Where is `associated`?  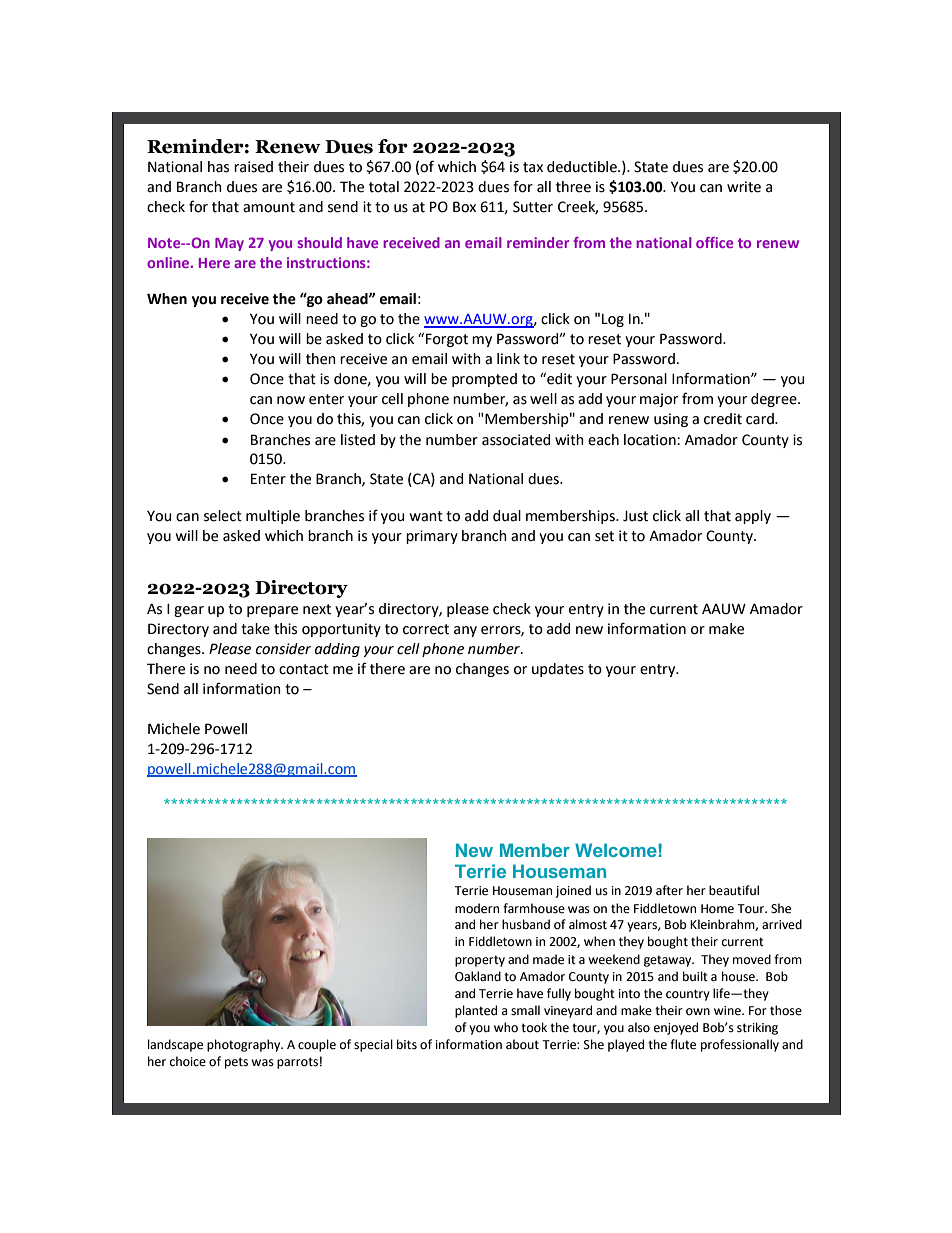
associated is located at coordinates (516, 440).
